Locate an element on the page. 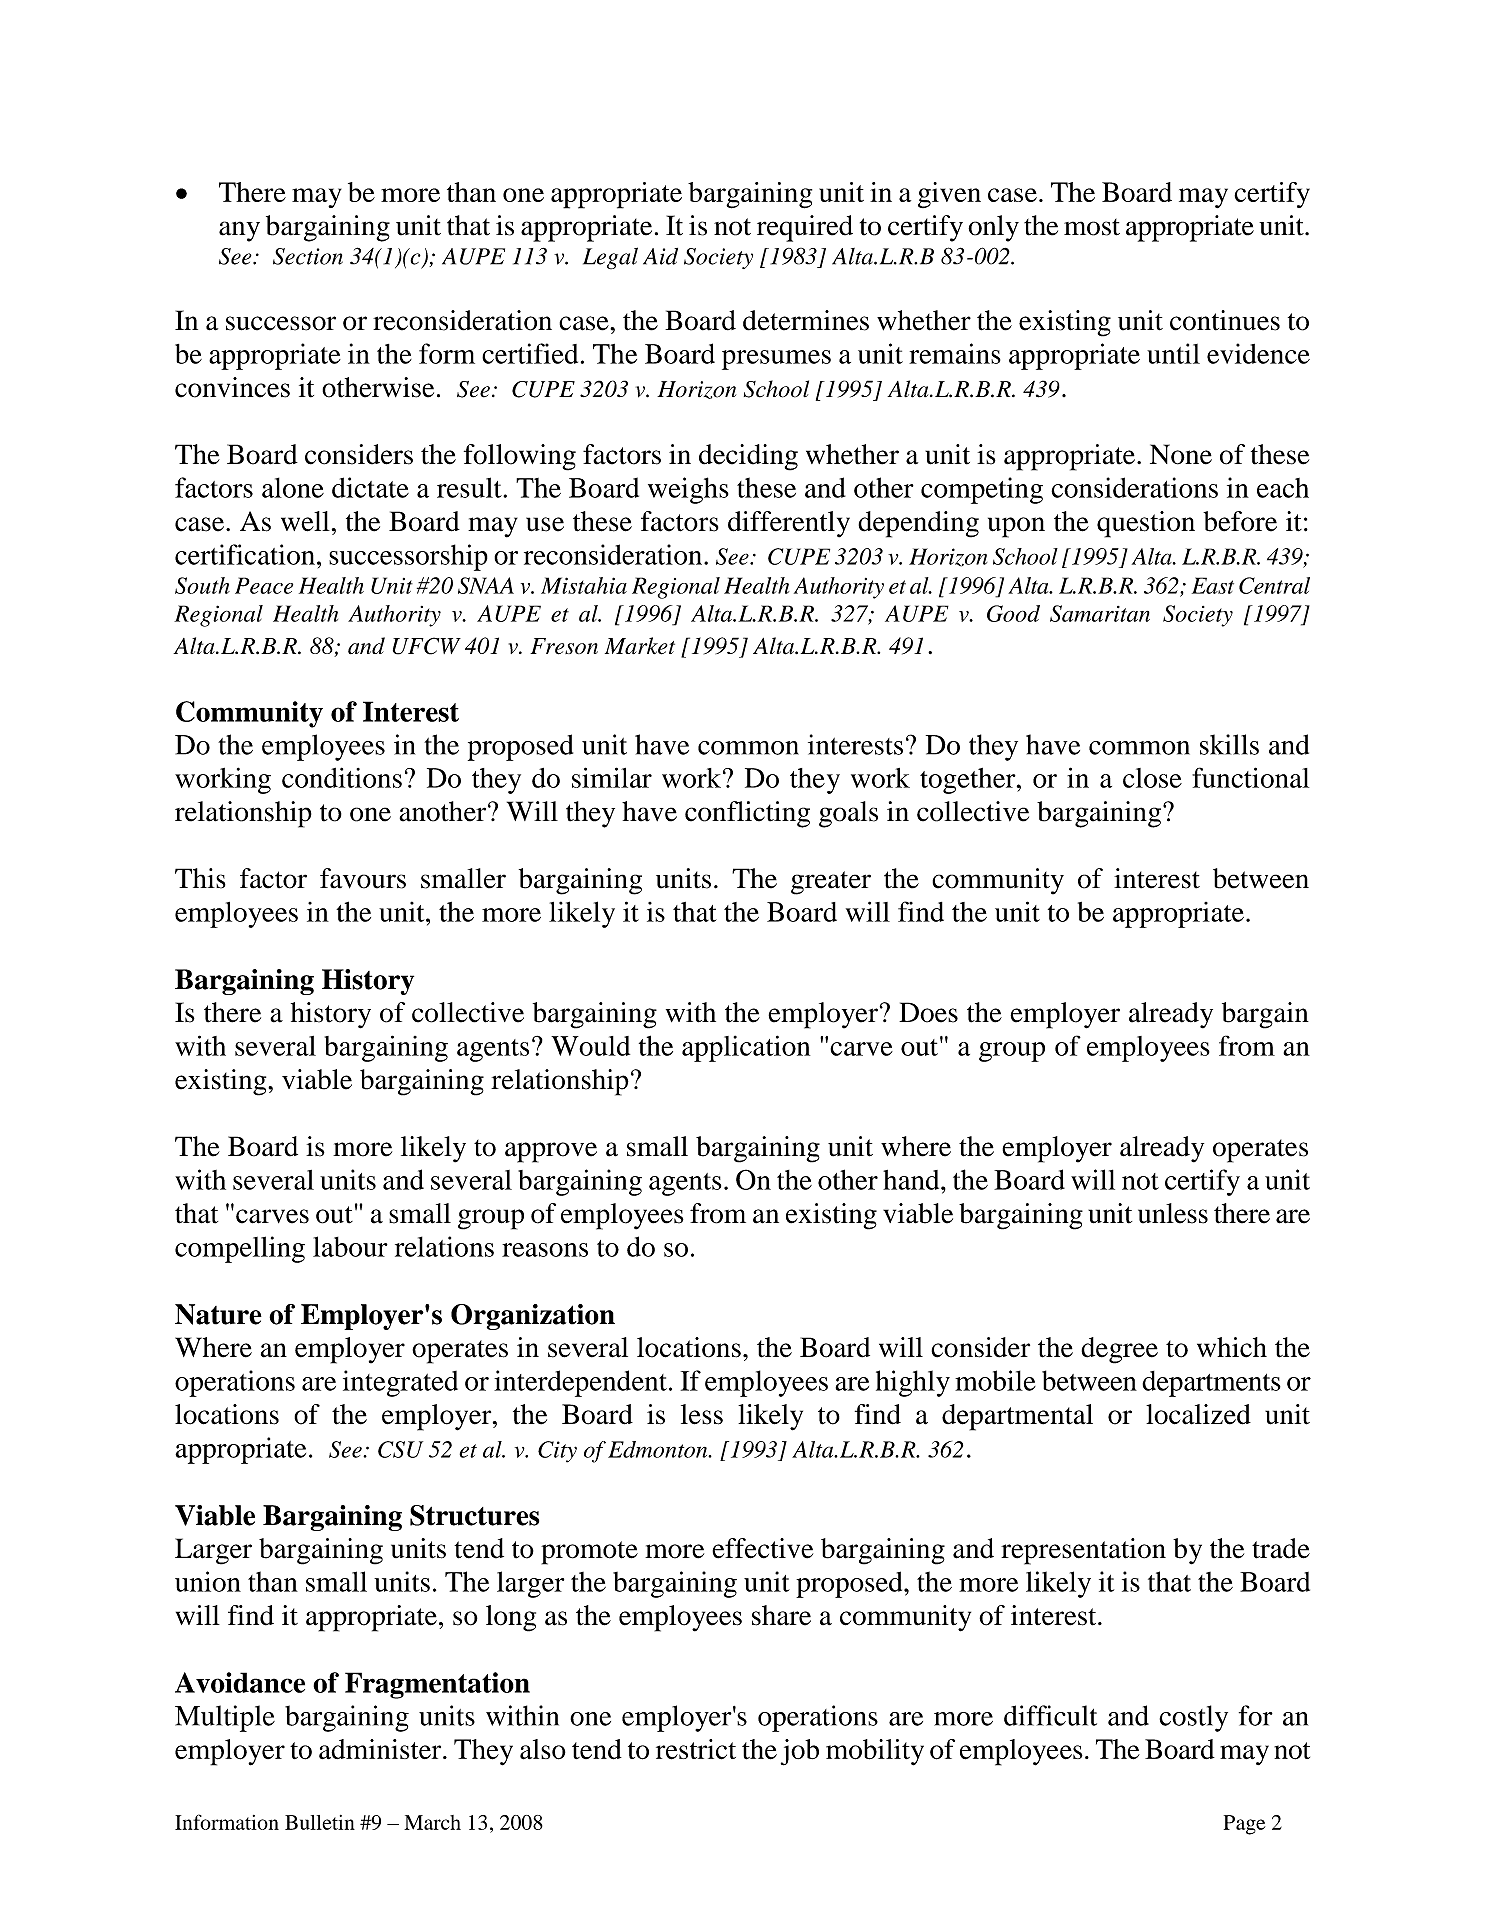 This image has width=1485, height=1922. application is located at coordinates (746, 1048).
